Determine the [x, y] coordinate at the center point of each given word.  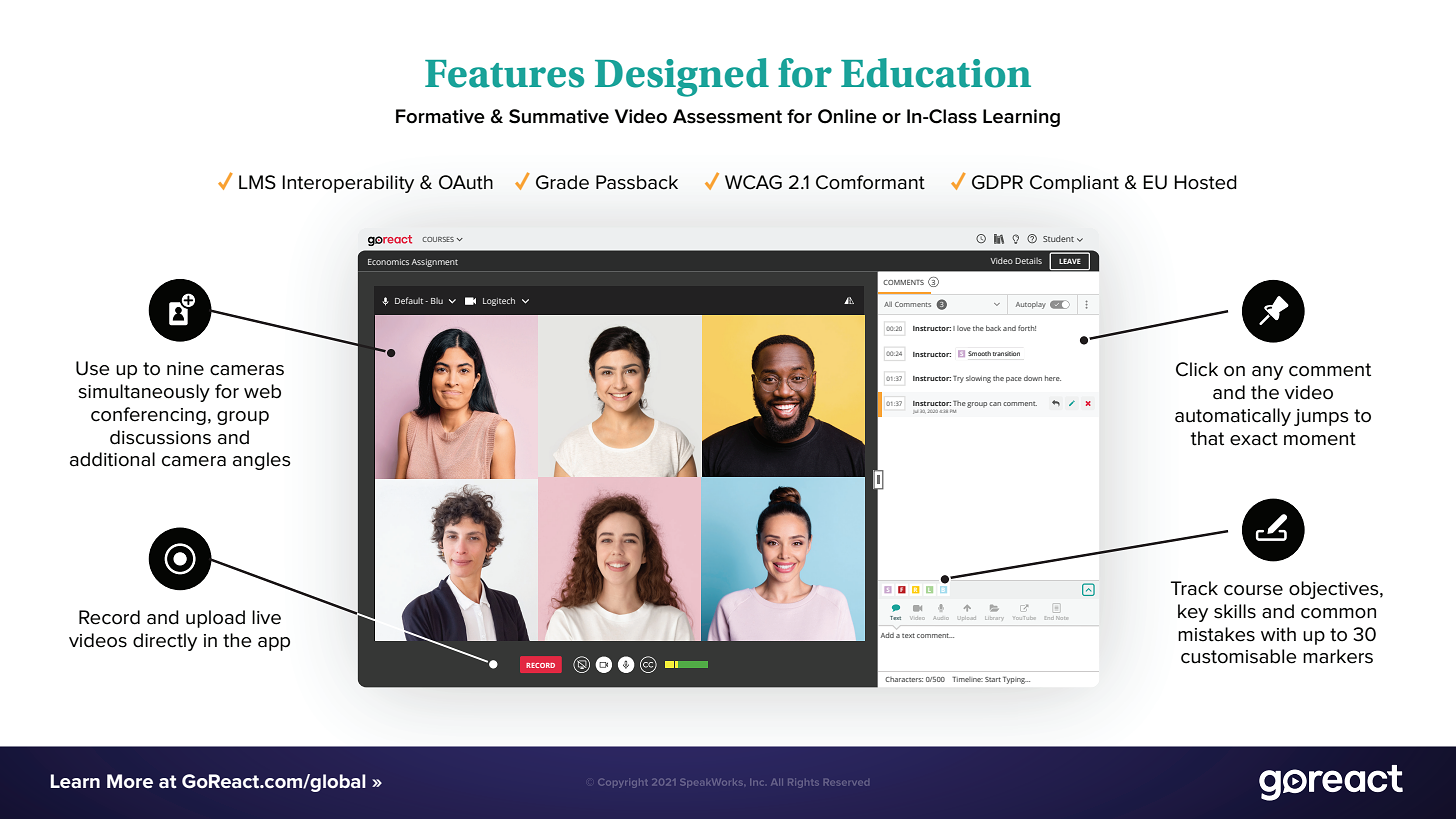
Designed [682, 77]
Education [936, 73]
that [1207, 438]
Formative [440, 116]
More [130, 781]
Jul [915, 412]
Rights [803, 783]
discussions [160, 437]
